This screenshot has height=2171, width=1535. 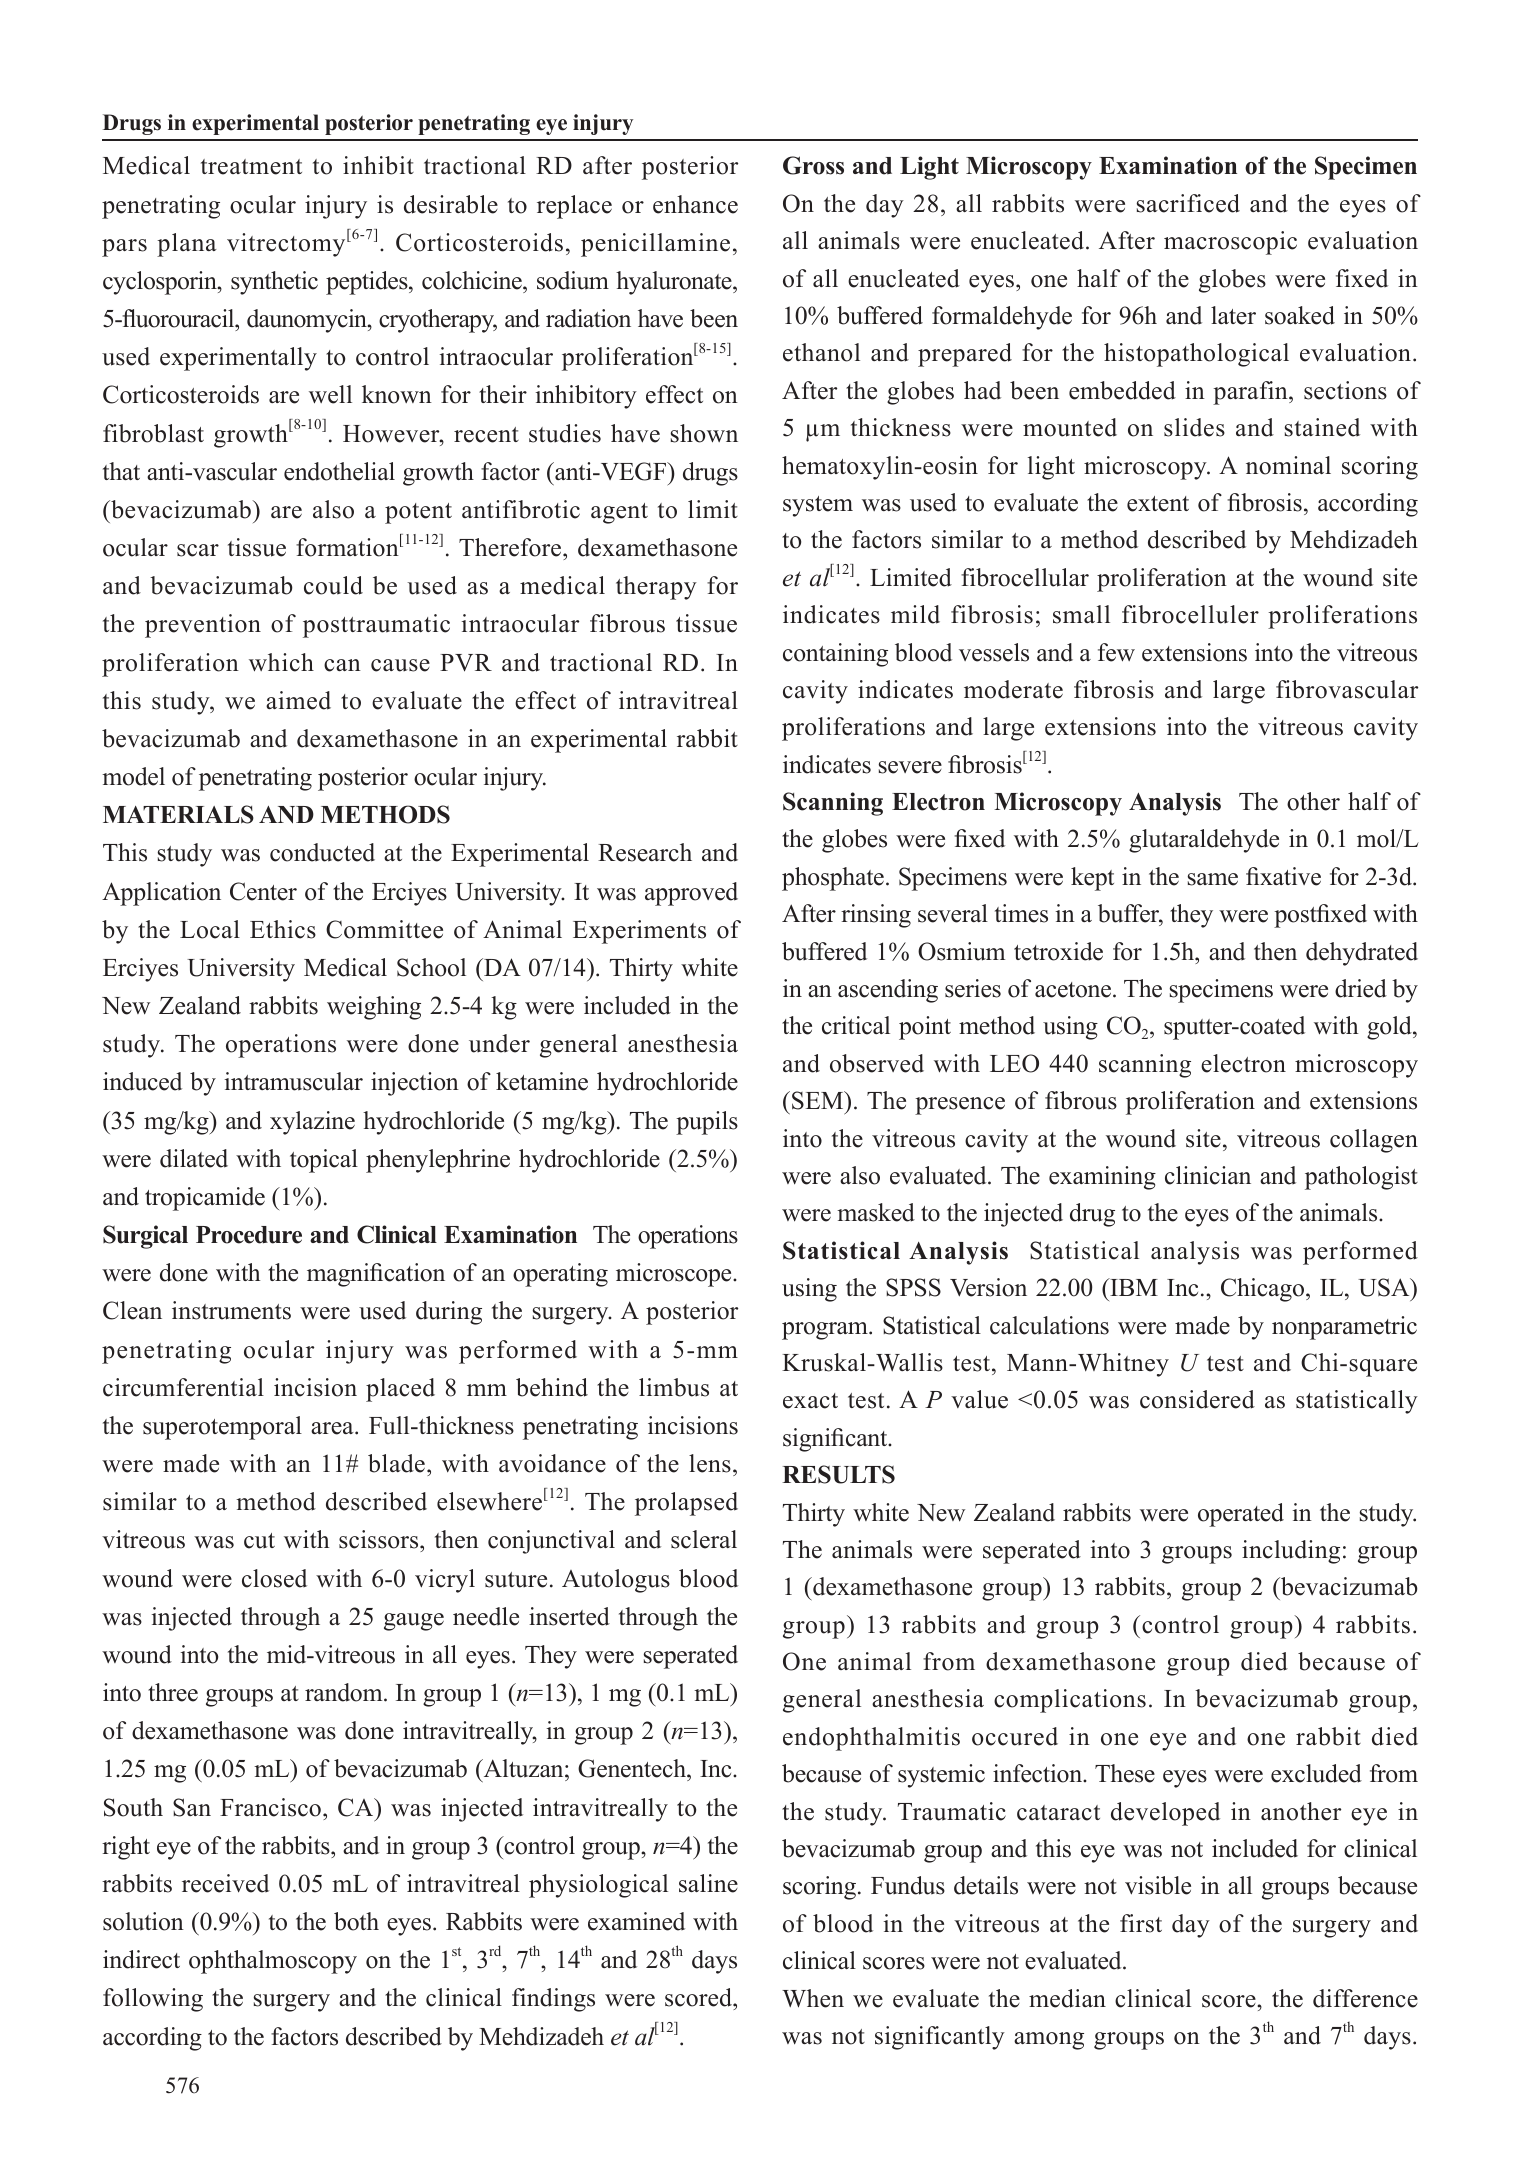 I want to click on which, so click(x=281, y=662).
